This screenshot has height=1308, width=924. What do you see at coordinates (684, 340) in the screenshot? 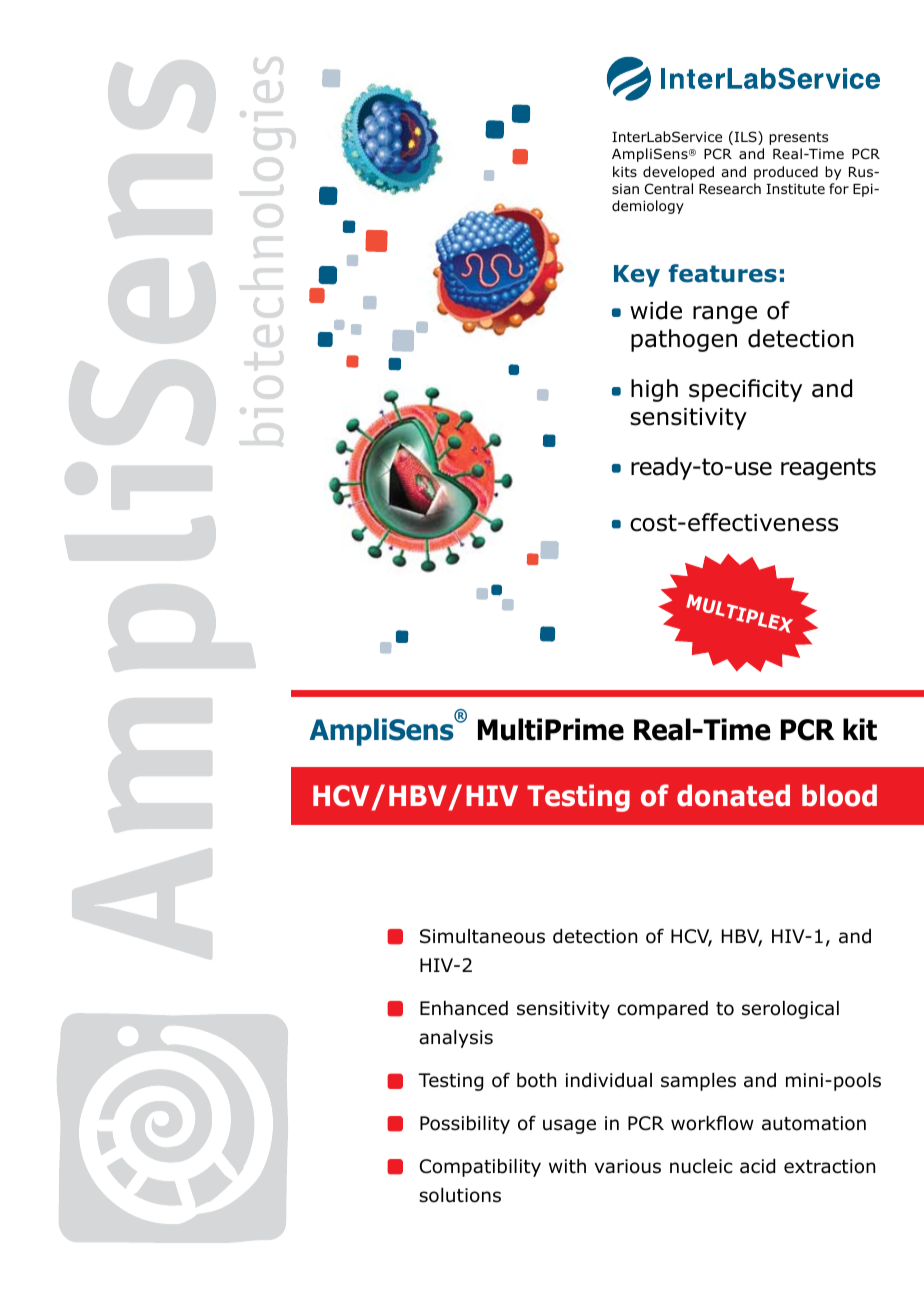
I see `pathogen` at bounding box center [684, 340].
